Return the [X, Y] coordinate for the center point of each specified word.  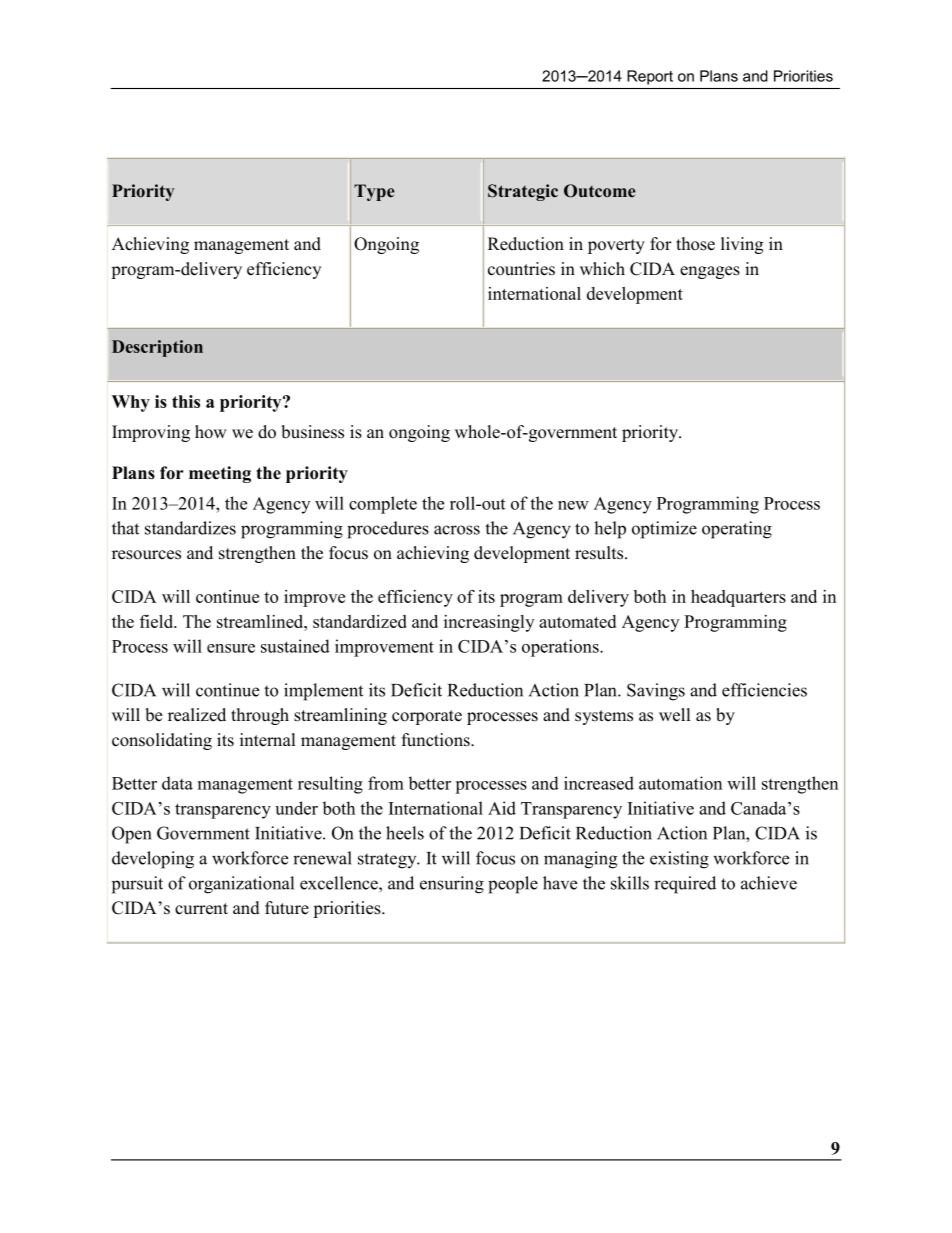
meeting [220, 474]
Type [374, 192]
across [457, 530]
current [201, 909]
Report [650, 77]
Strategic [523, 192]
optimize [664, 530]
